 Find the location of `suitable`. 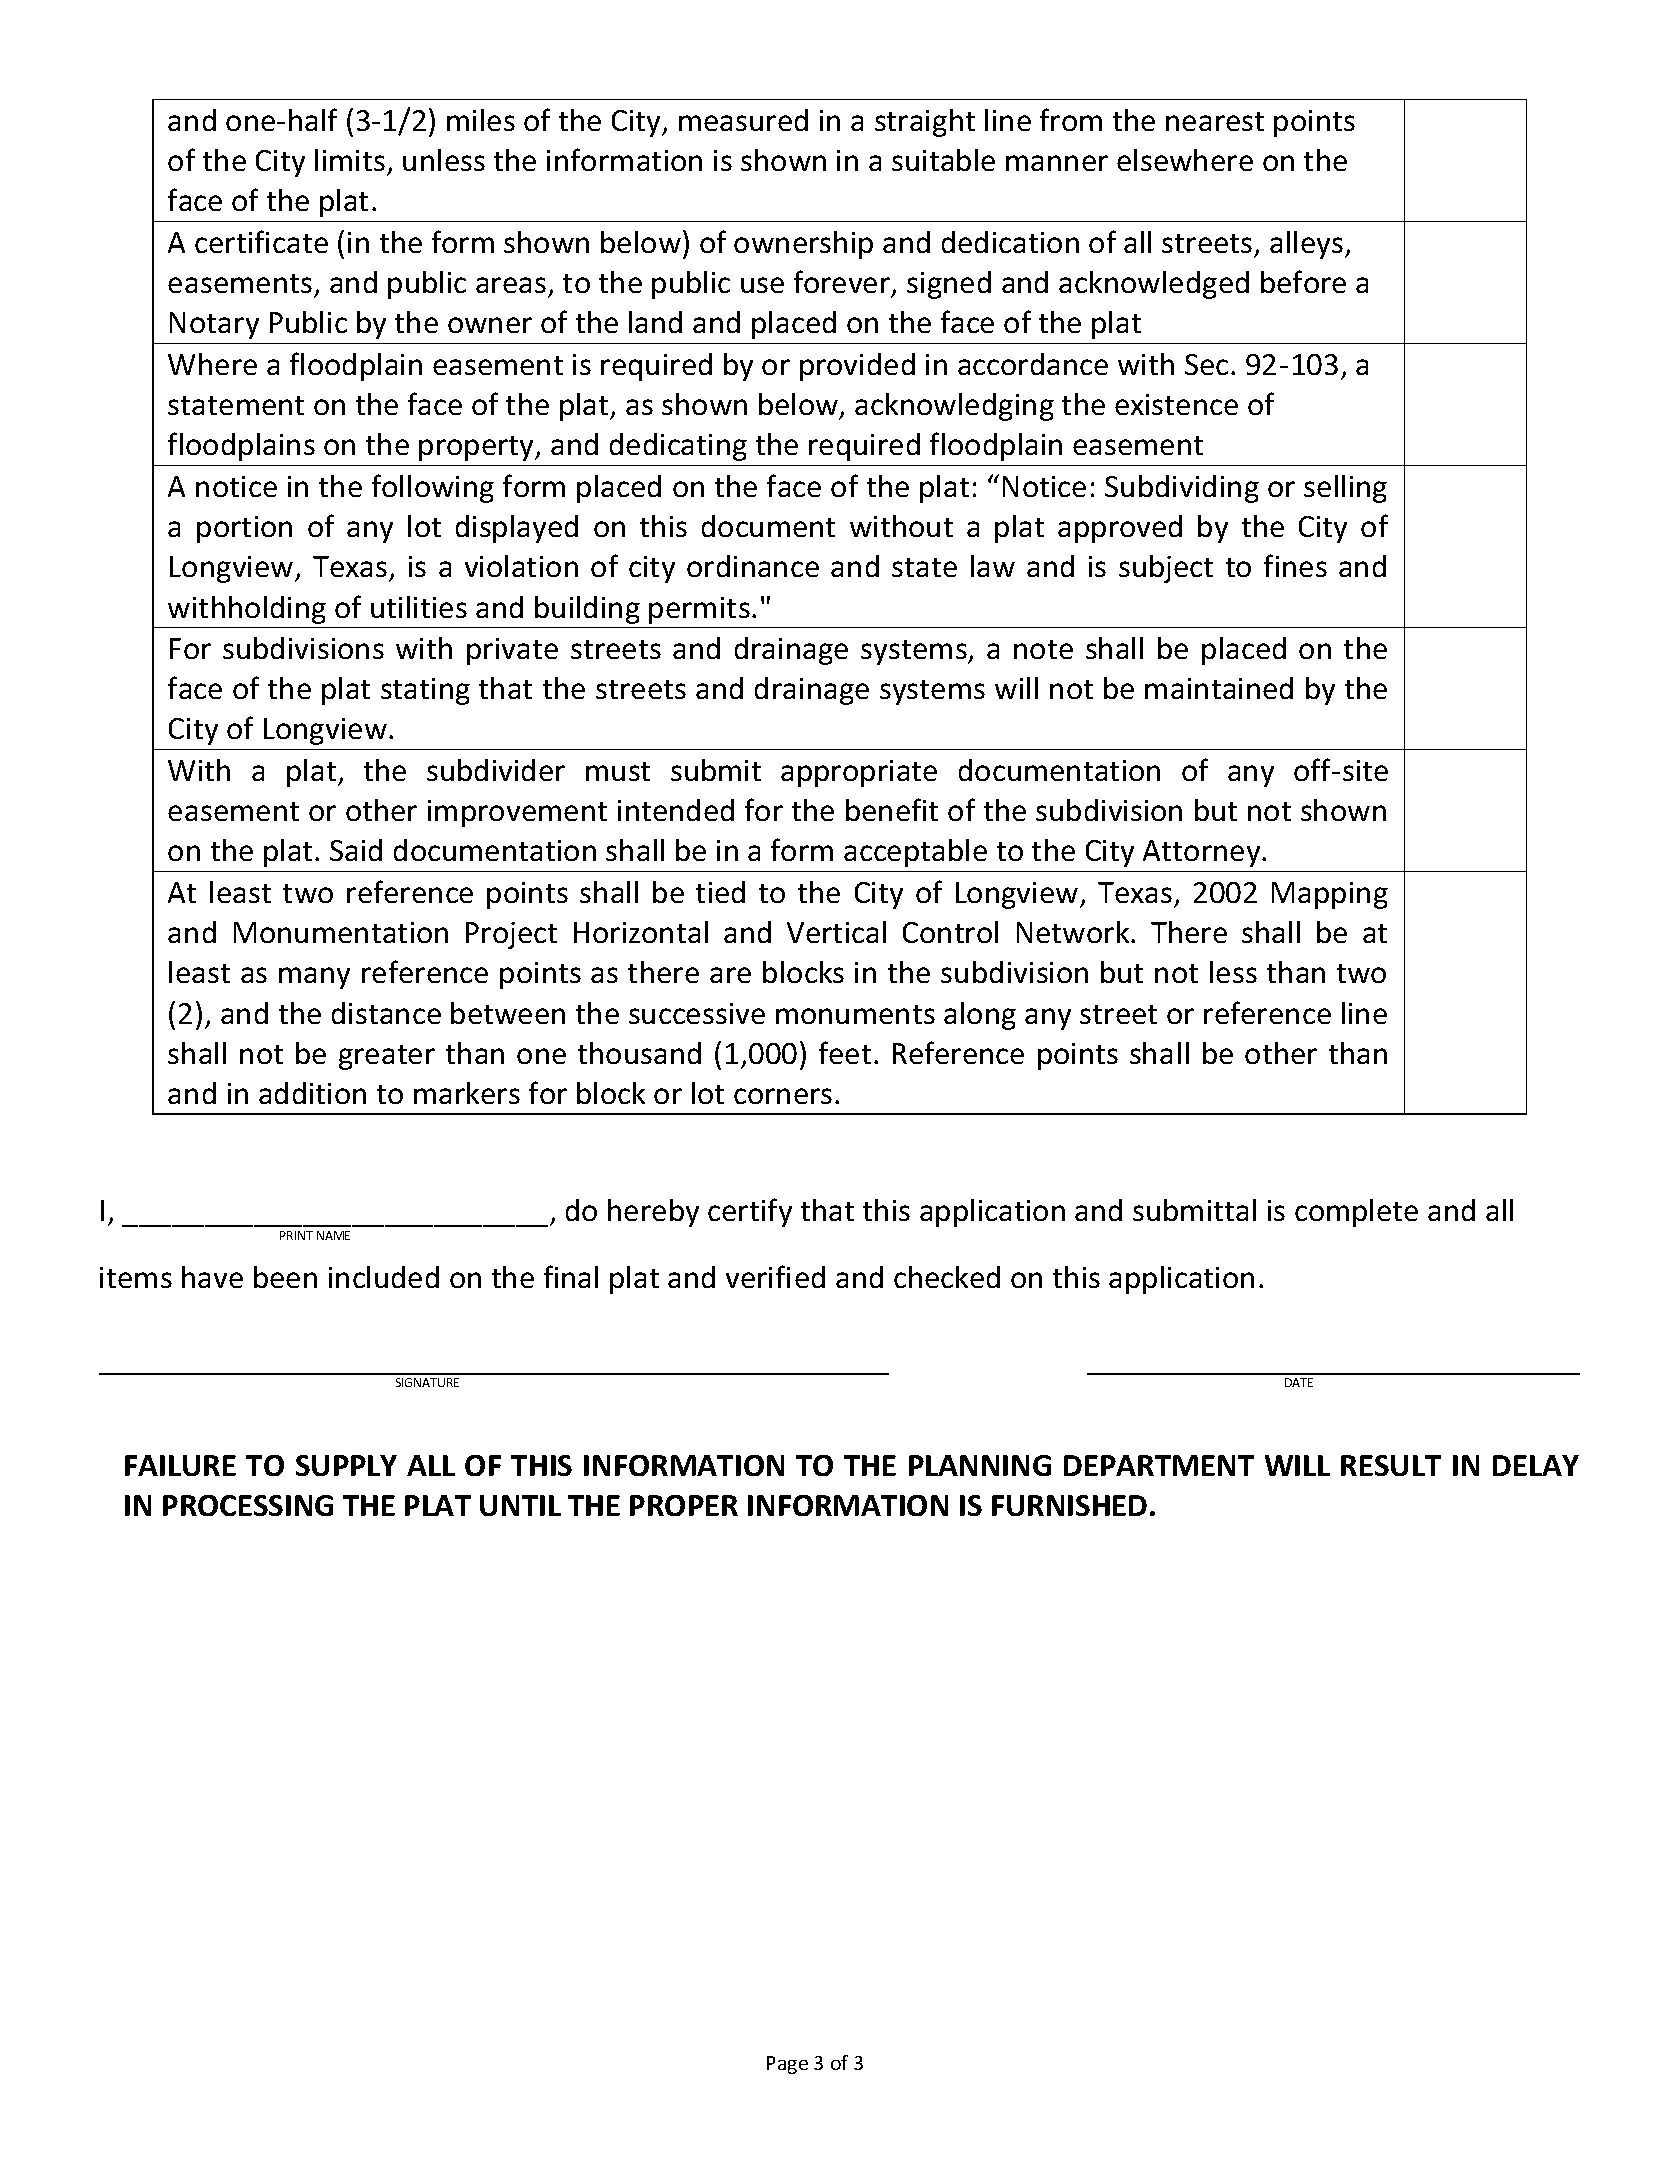

suitable is located at coordinates (943, 160).
